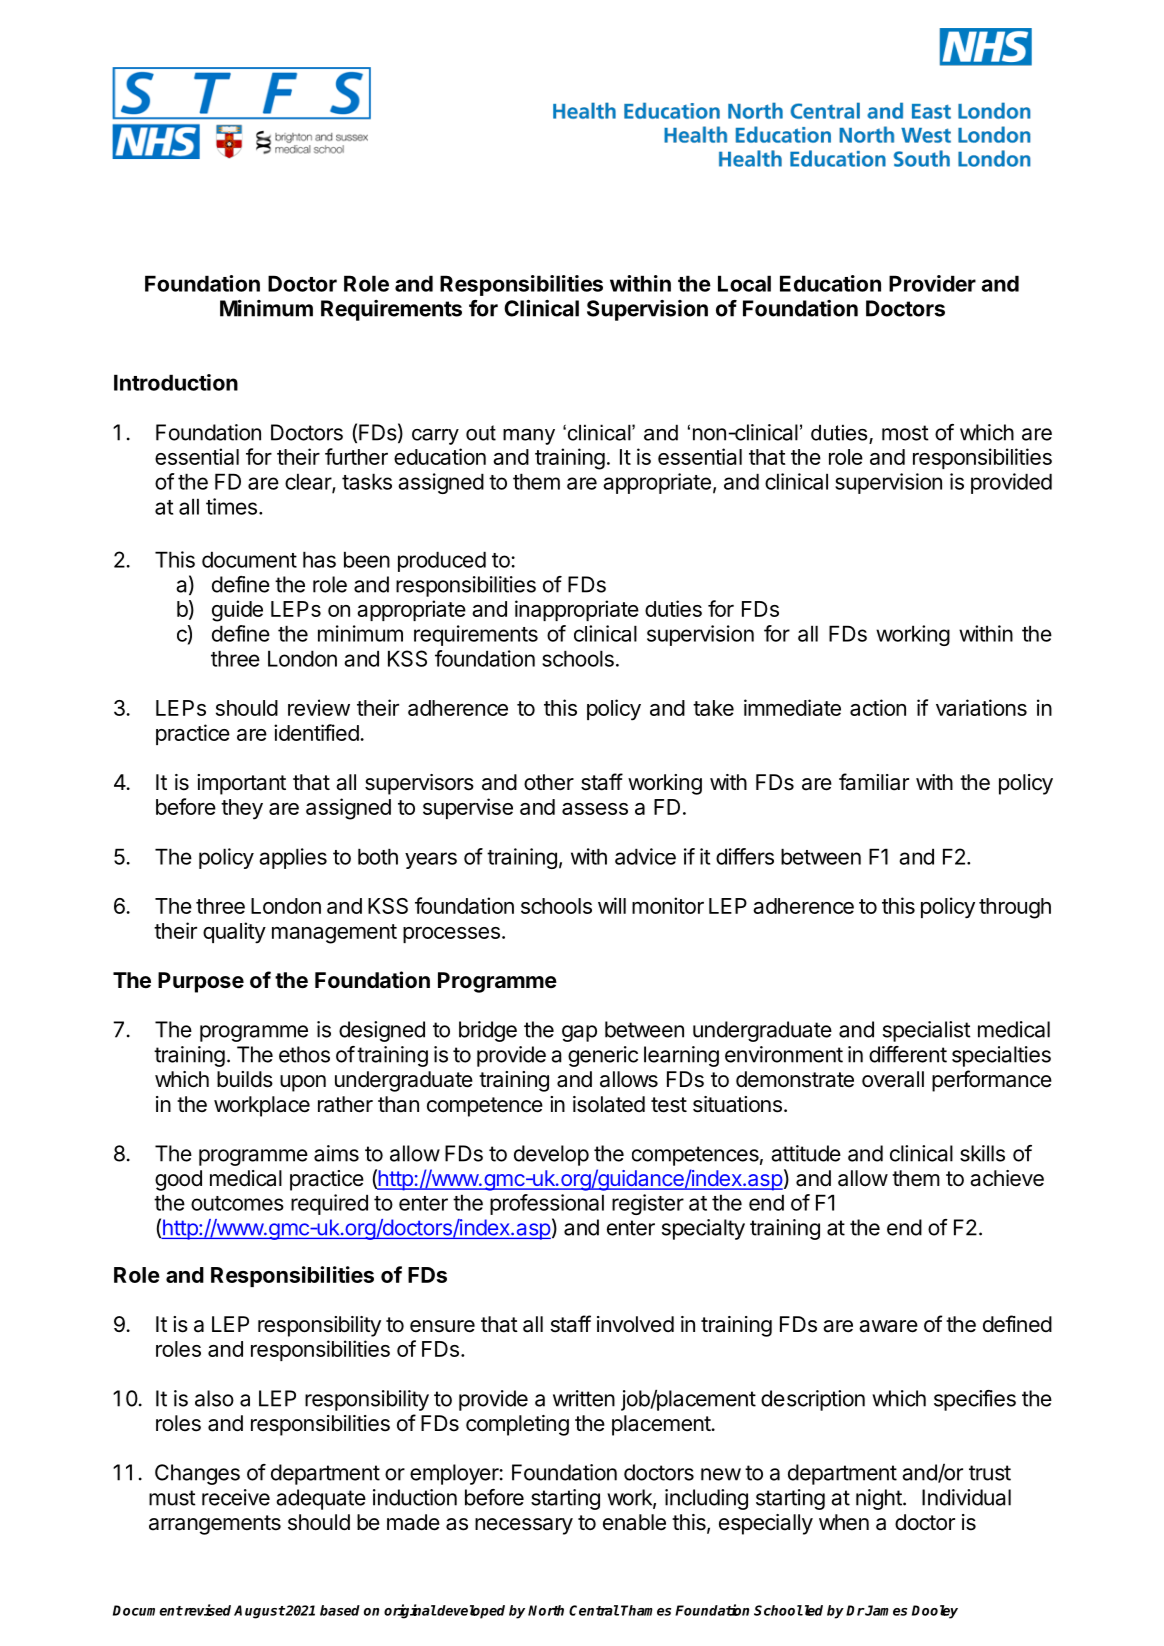 The image size is (1164, 1646). Describe the element at coordinates (234, 933) in the image. I see `quality` at that location.
